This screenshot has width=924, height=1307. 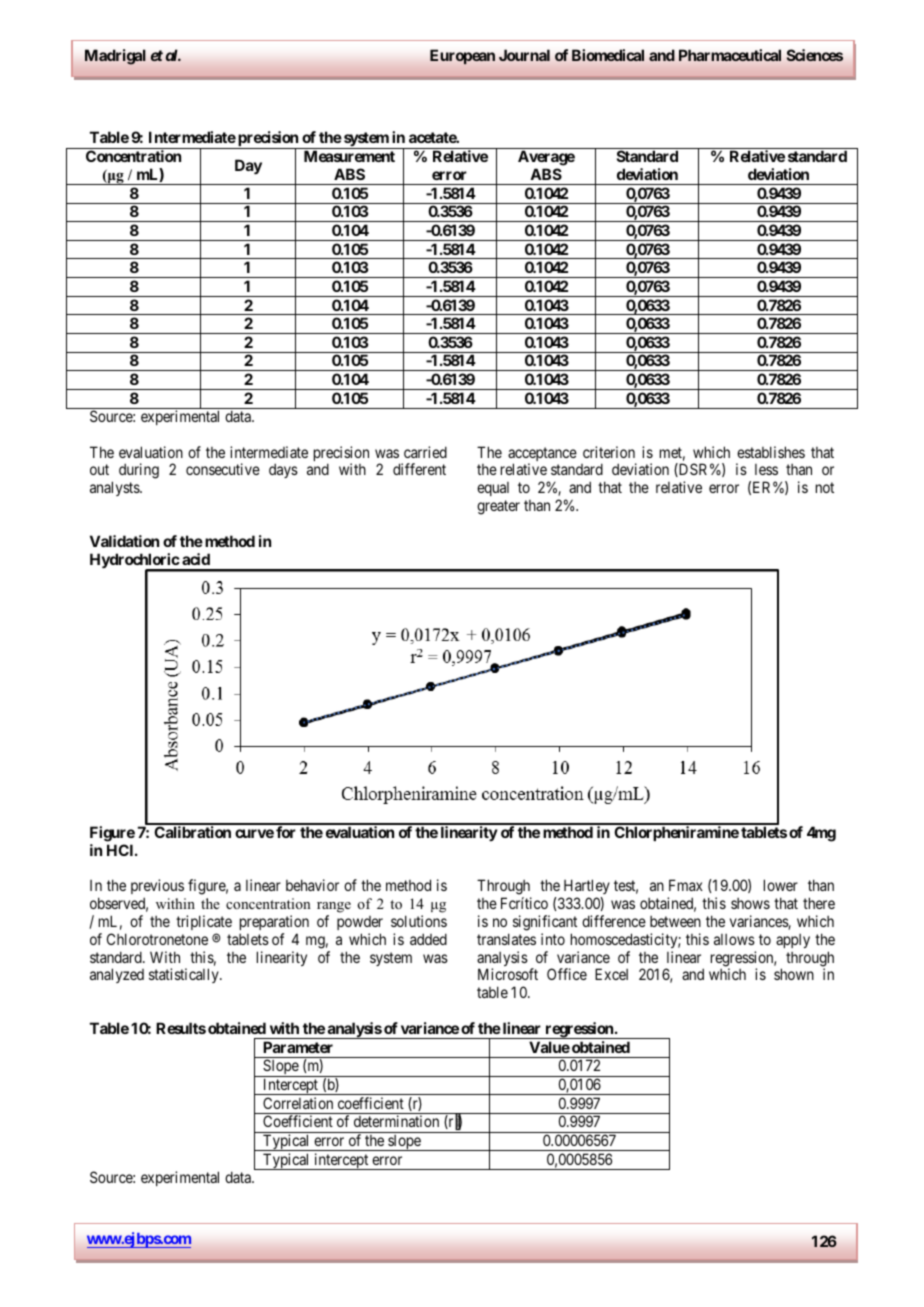 What do you see at coordinates (730, 55) in the screenshot?
I see `Pharmaceutical` at bounding box center [730, 55].
